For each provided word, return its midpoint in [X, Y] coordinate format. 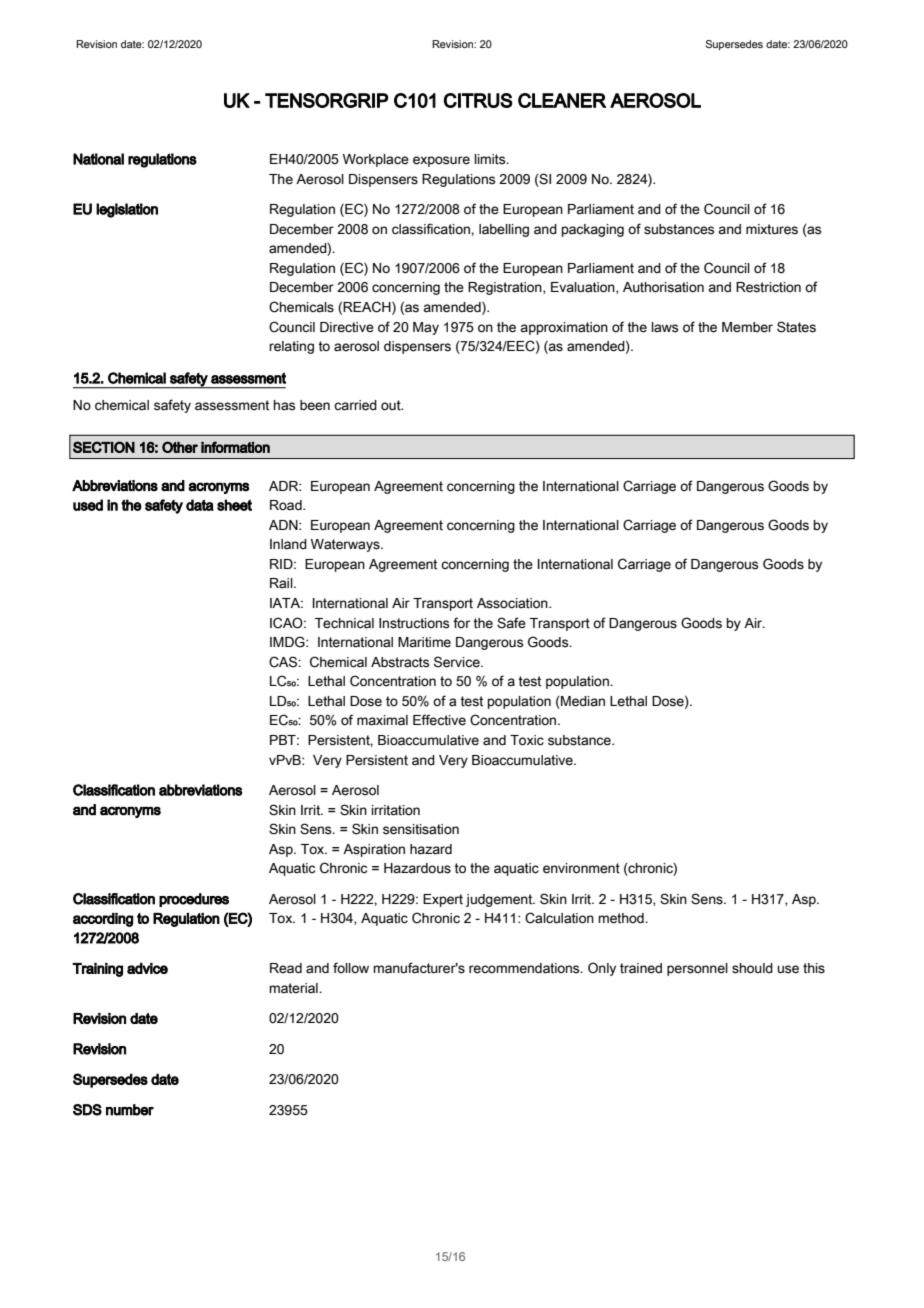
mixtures [772, 229]
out [392, 405]
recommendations [525, 968]
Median [582, 702]
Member [747, 327]
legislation [127, 210]
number [130, 1110]
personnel [697, 969]
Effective [439, 720]
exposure [441, 161]
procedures [194, 900]
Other [180, 447]
